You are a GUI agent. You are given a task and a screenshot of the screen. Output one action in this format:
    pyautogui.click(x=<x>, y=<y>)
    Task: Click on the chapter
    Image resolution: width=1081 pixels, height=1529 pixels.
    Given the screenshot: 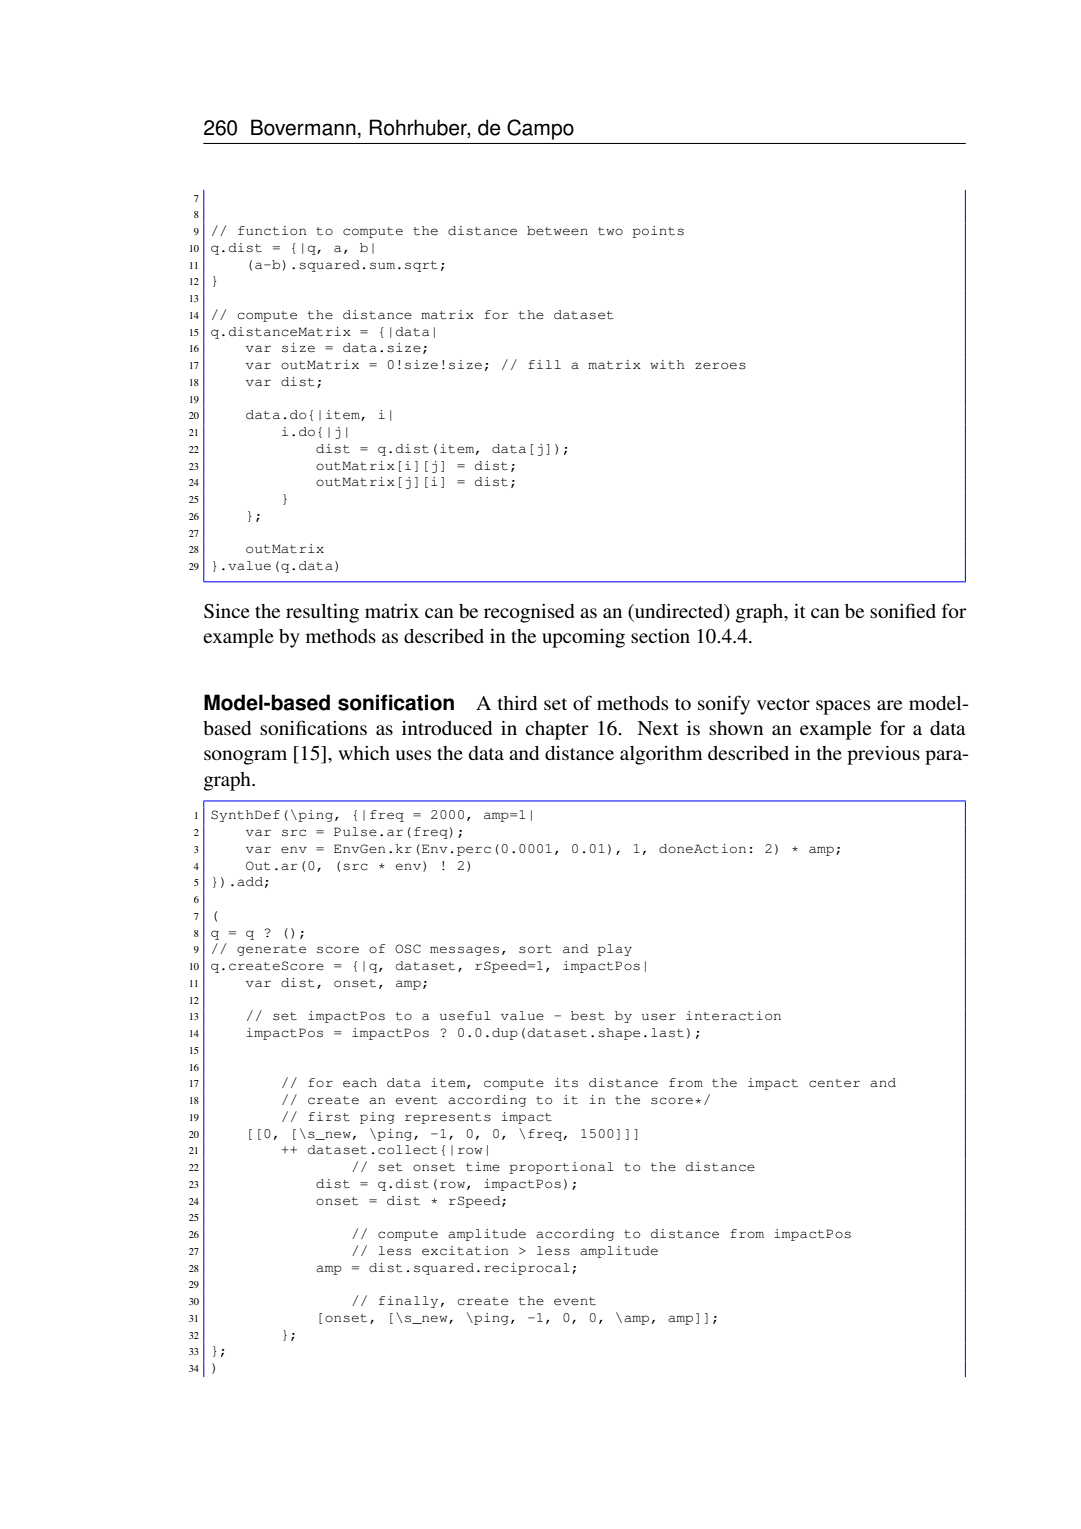 What is the action you would take?
    pyautogui.click(x=557, y=730)
